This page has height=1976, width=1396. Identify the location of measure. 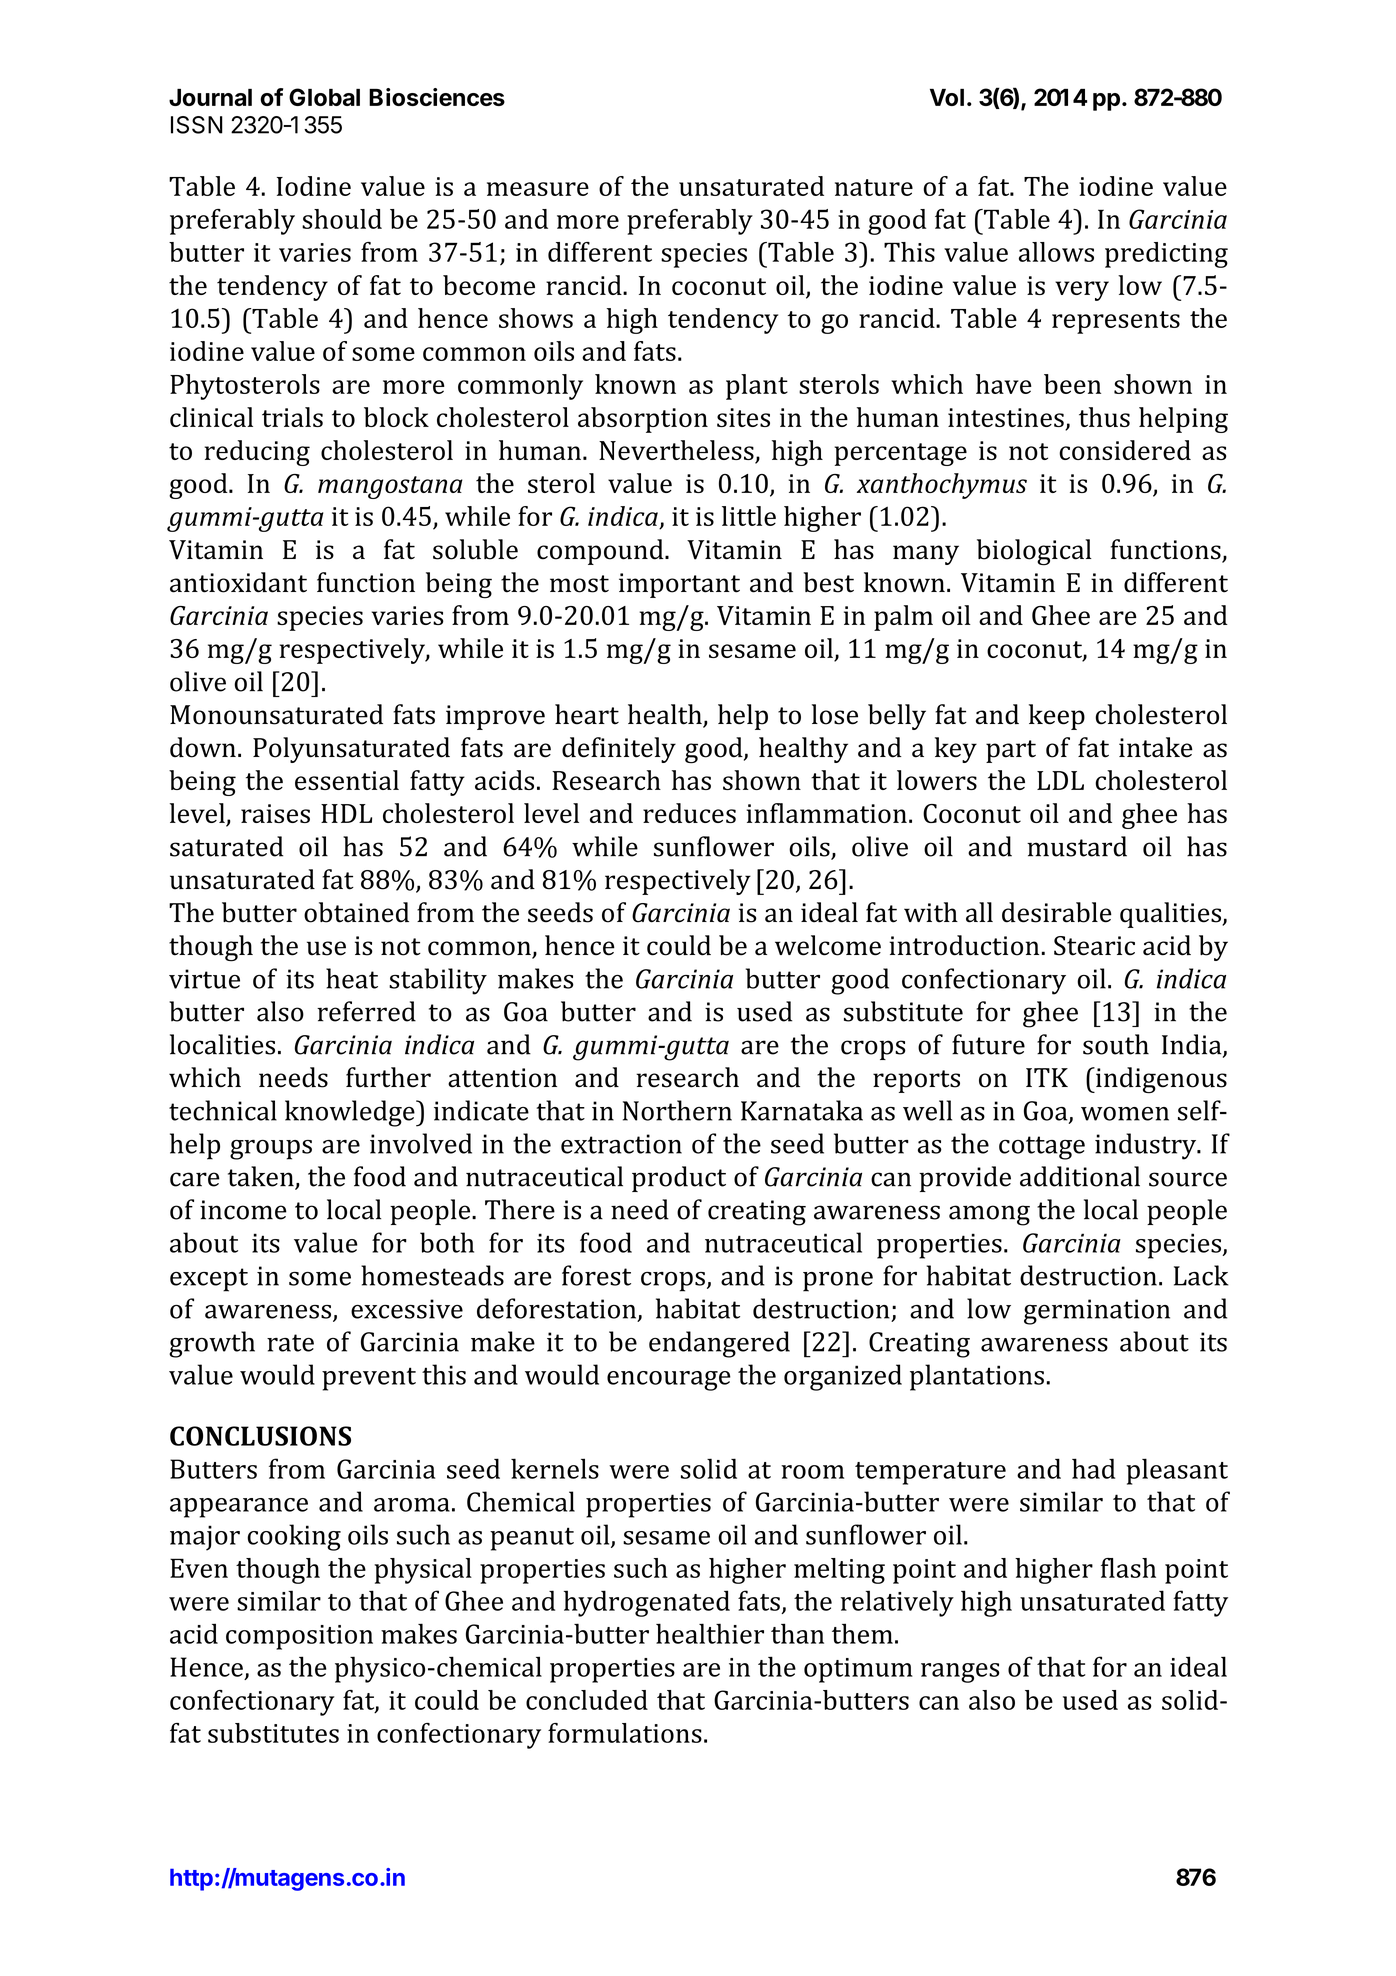
(538, 189).
